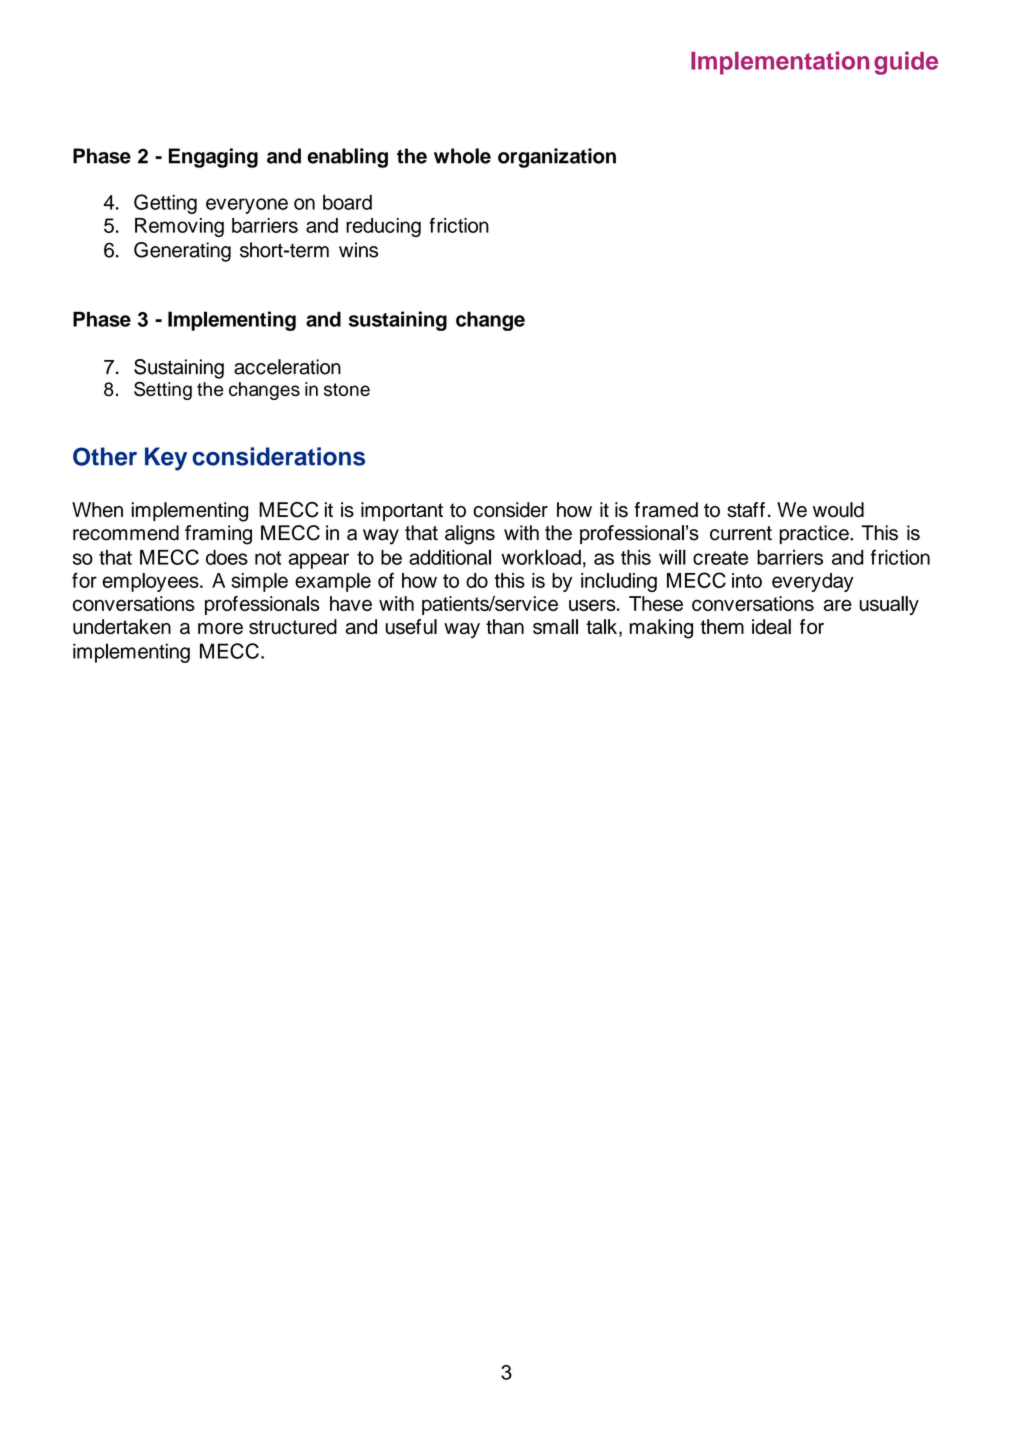  Describe the element at coordinates (220, 628) in the screenshot. I see `more` at that location.
